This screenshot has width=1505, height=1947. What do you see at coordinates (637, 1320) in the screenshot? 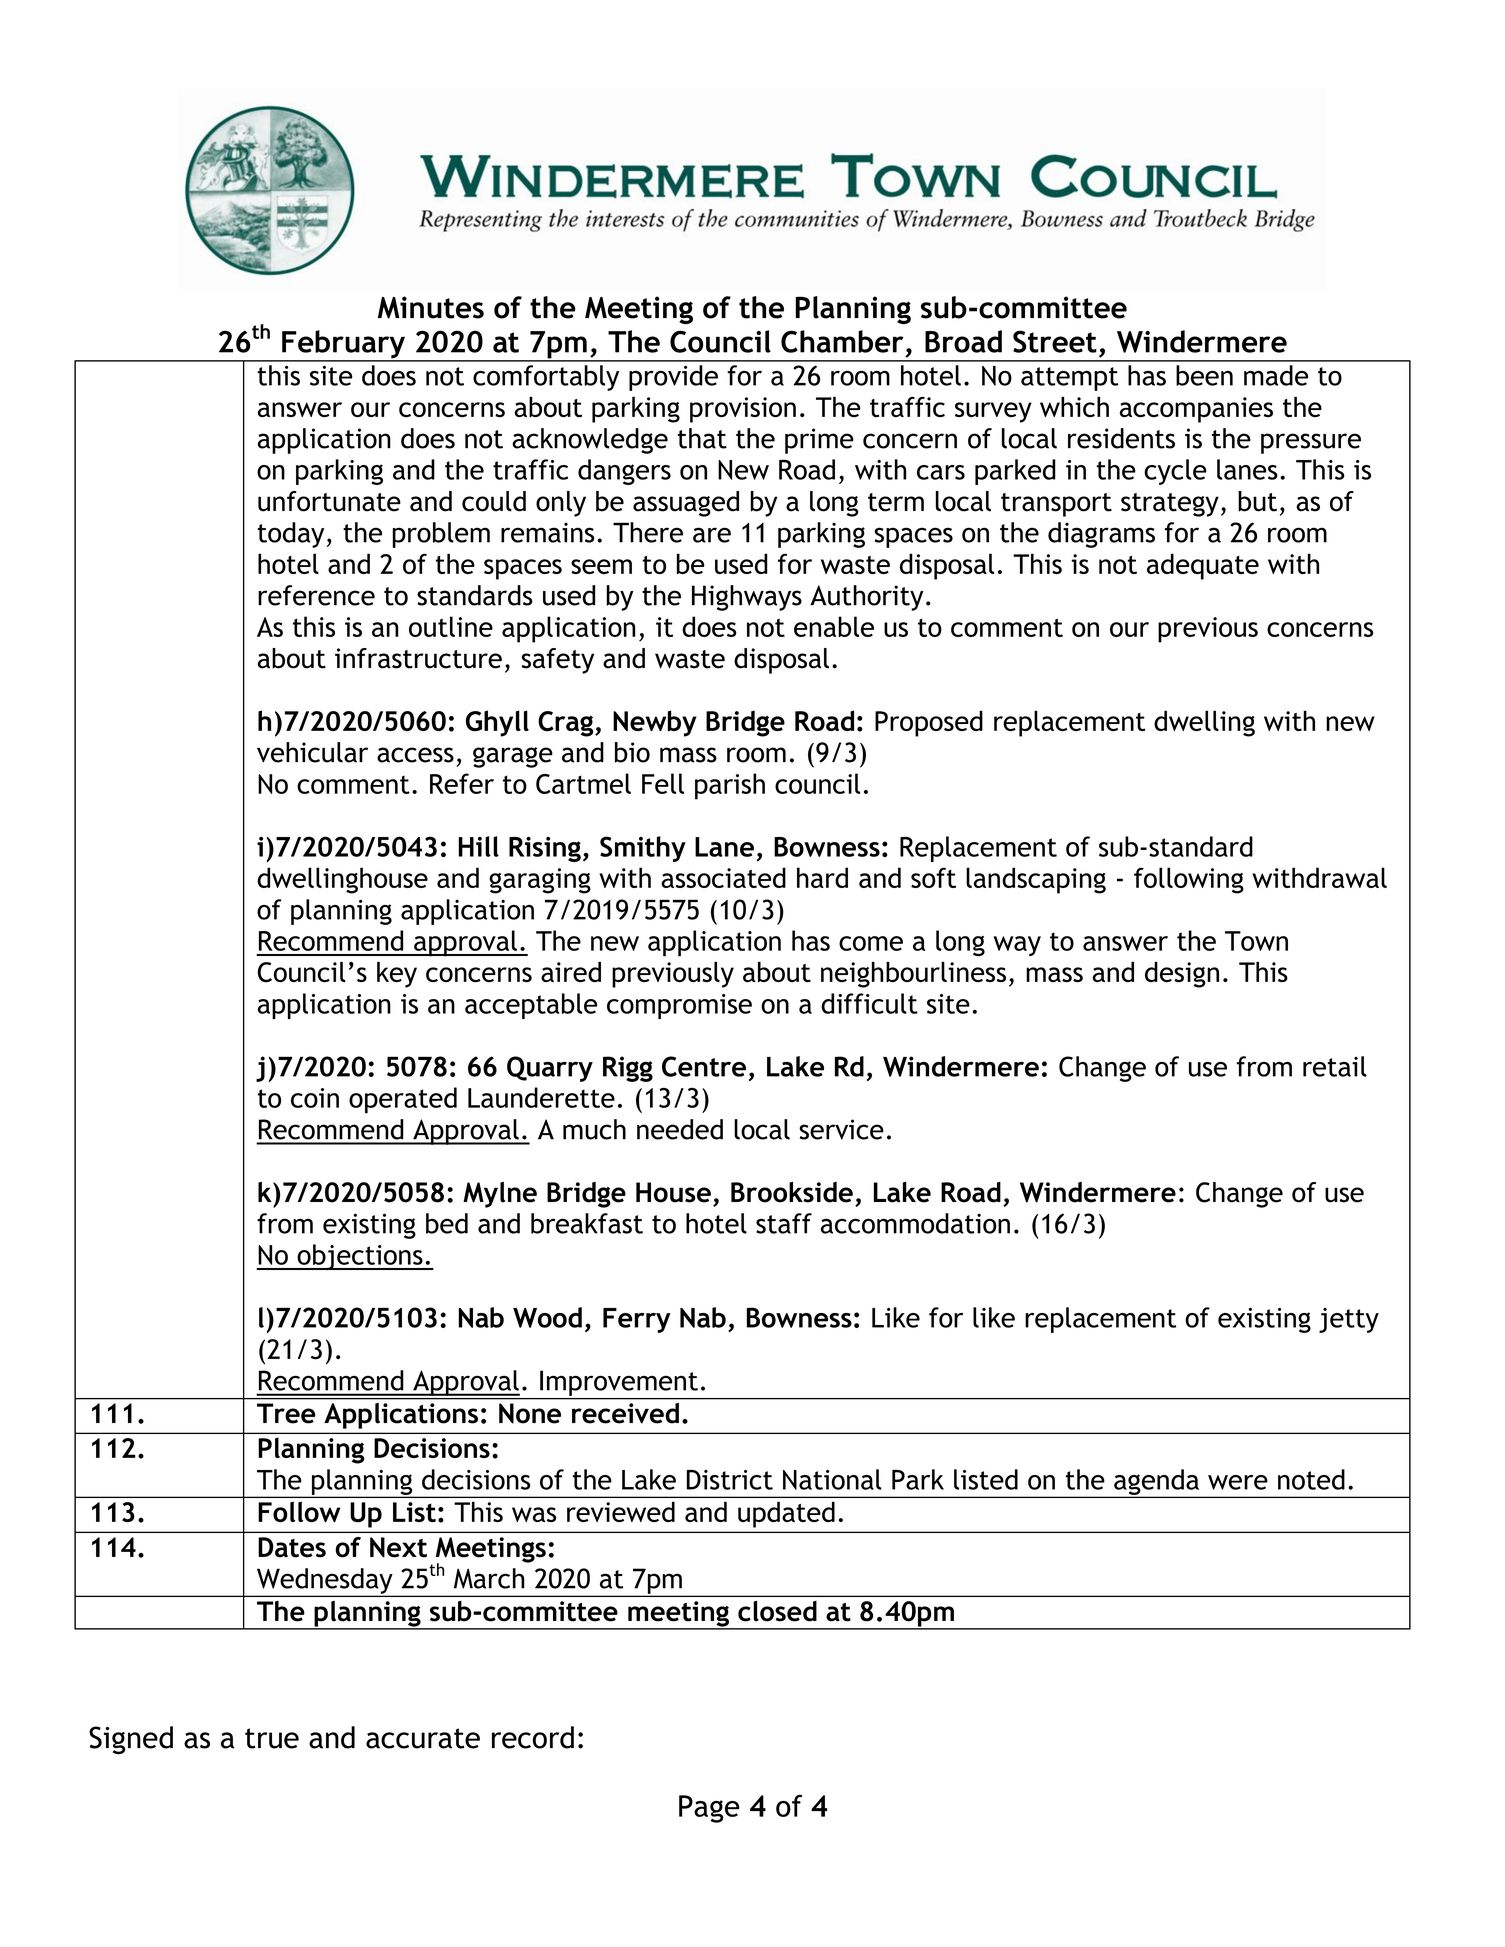
I see `Ferry` at bounding box center [637, 1320].
